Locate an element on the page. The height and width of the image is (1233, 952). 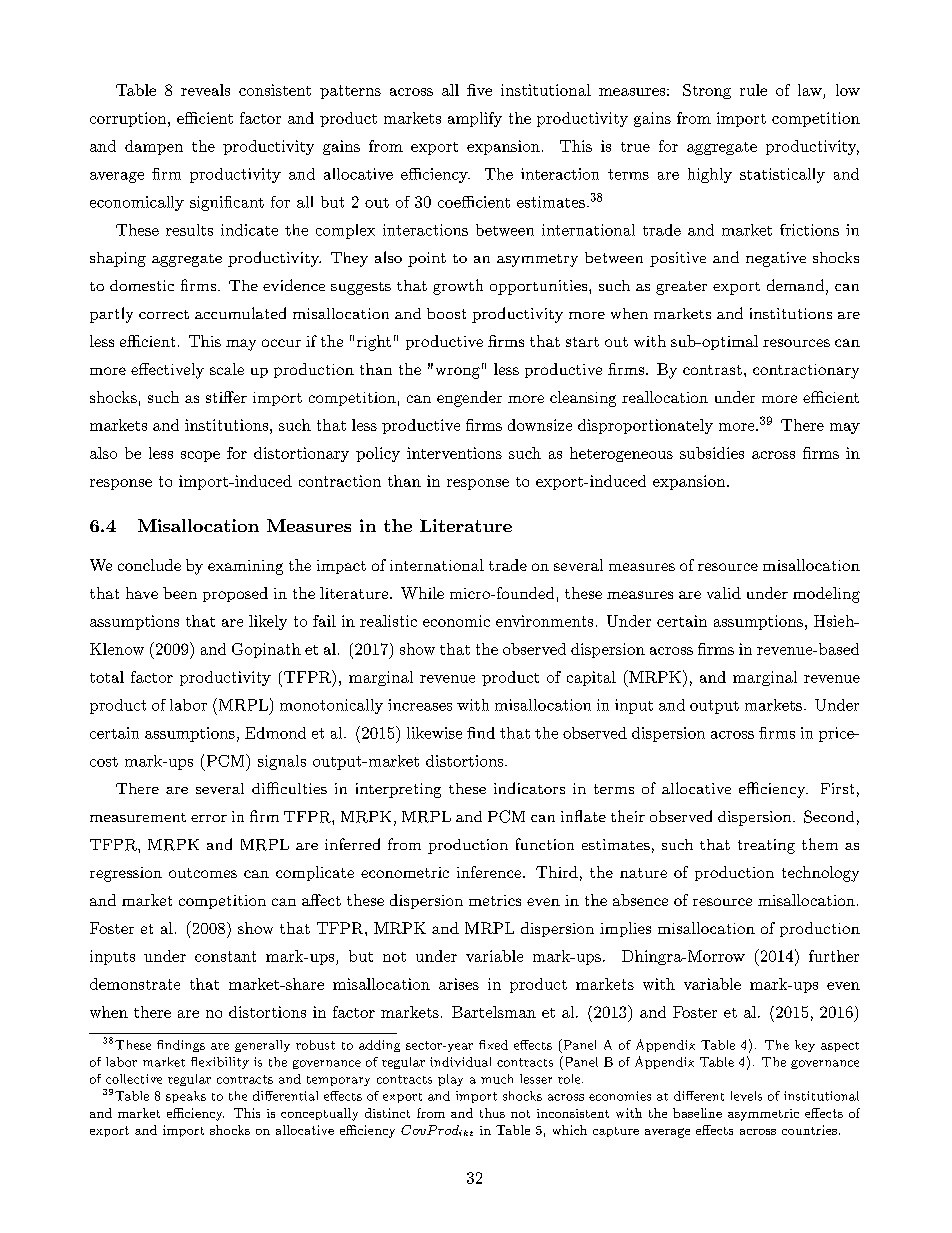
rule is located at coordinates (753, 90).
